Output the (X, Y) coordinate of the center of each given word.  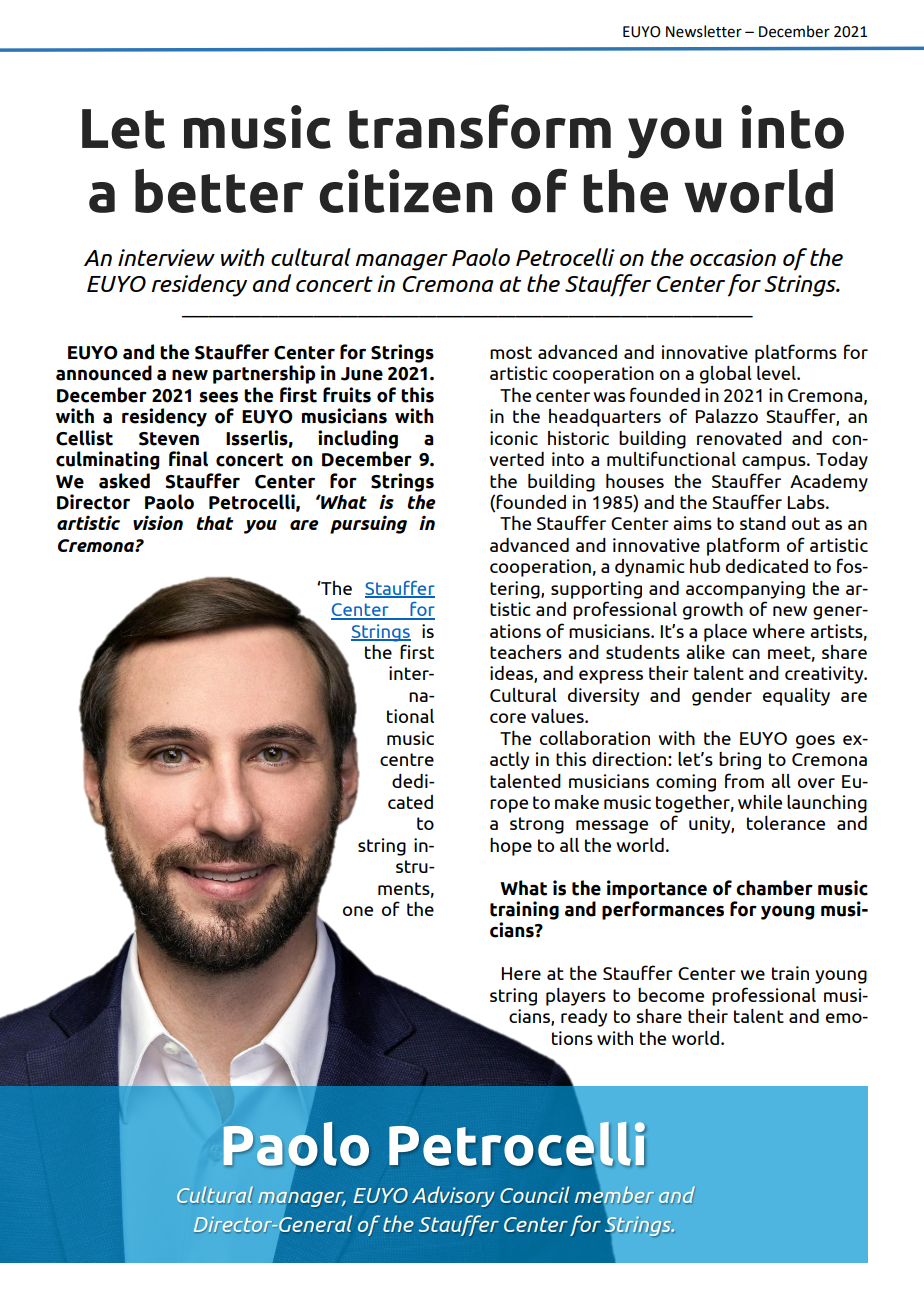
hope (511, 847)
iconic (514, 438)
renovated (739, 438)
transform (480, 126)
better (219, 191)
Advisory (453, 1196)
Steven (169, 439)
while (760, 802)
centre (407, 759)
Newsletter (704, 31)
